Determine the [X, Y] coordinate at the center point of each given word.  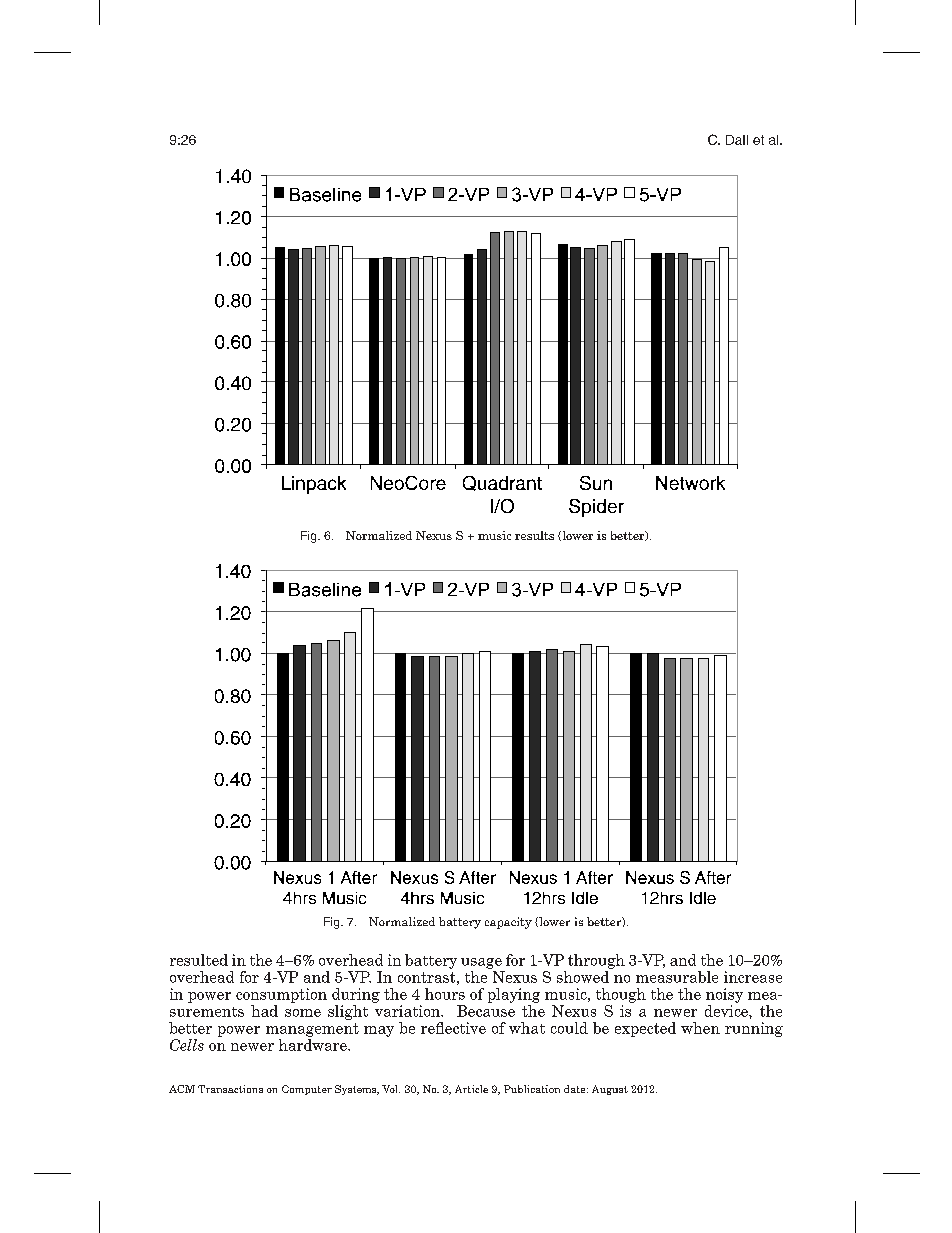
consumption [281, 995]
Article [471, 1089]
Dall [737, 140]
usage [481, 963]
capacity [508, 923]
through [596, 961]
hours [445, 994]
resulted [199, 960]
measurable [677, 977]
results [534, 535]
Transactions [230, 1089]
